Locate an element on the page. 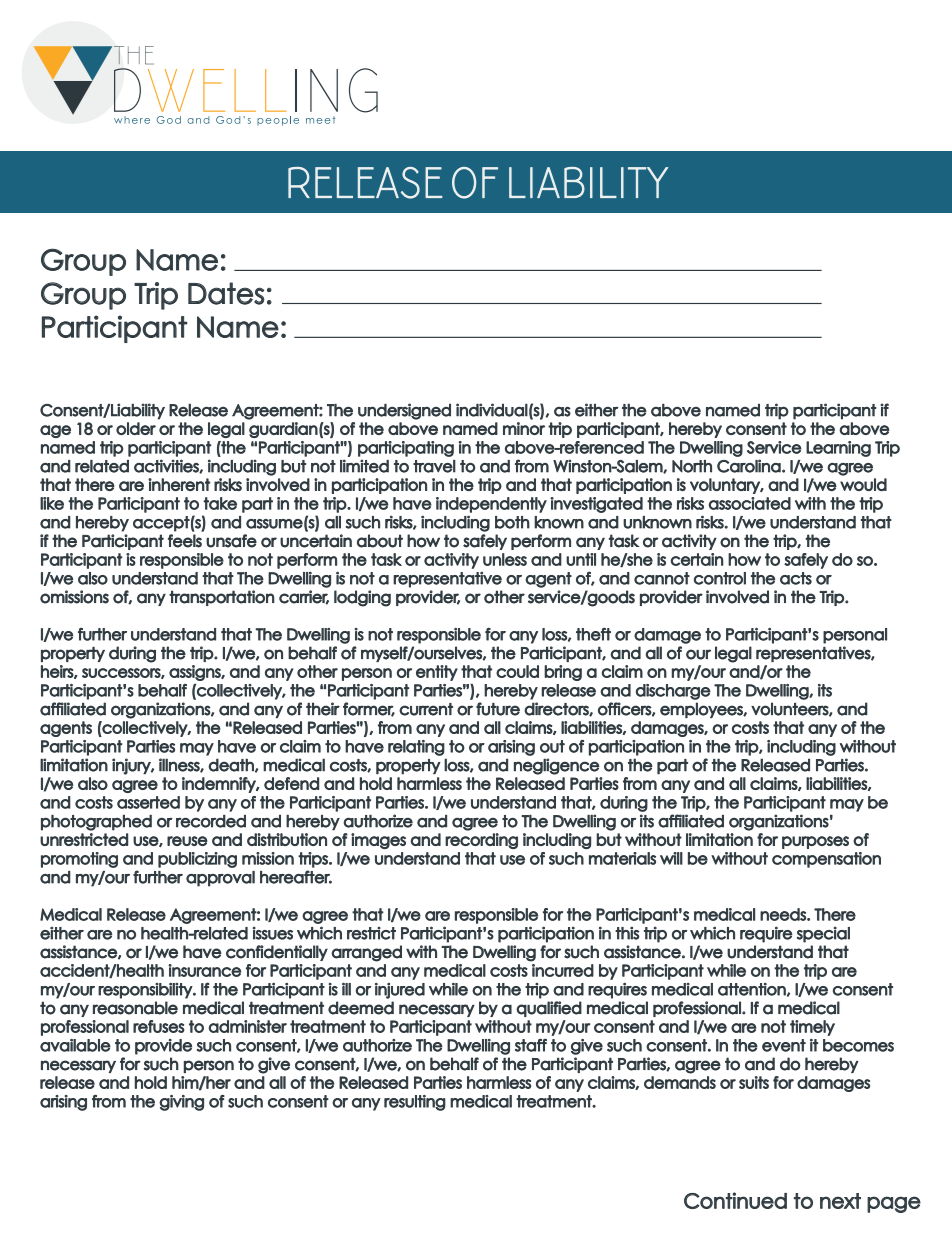 The height and width of the image is (1233, 952). giving is located at coordinates (181, 1103).
